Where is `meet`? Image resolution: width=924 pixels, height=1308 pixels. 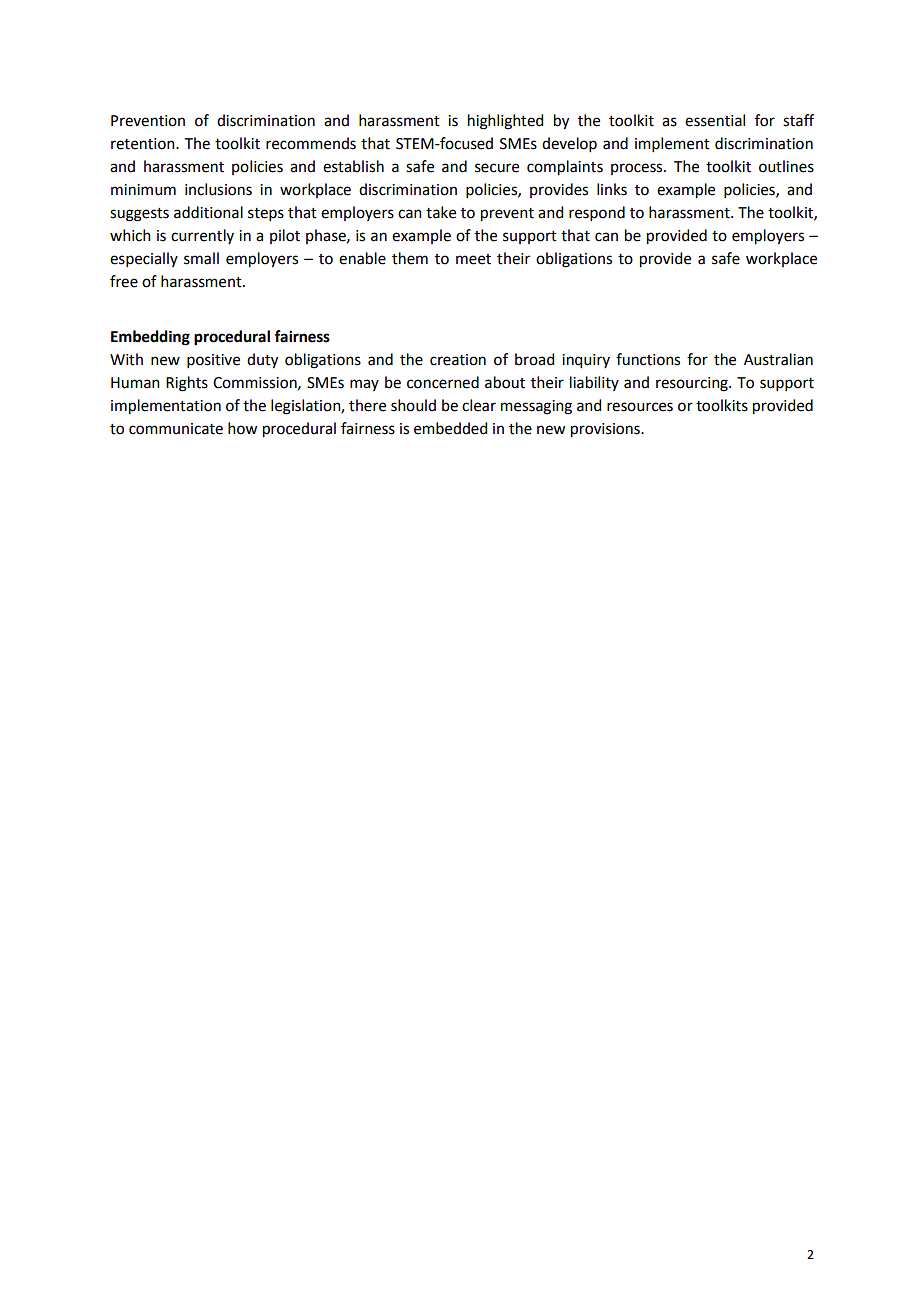
meet is located at coordinates (473, 259).
